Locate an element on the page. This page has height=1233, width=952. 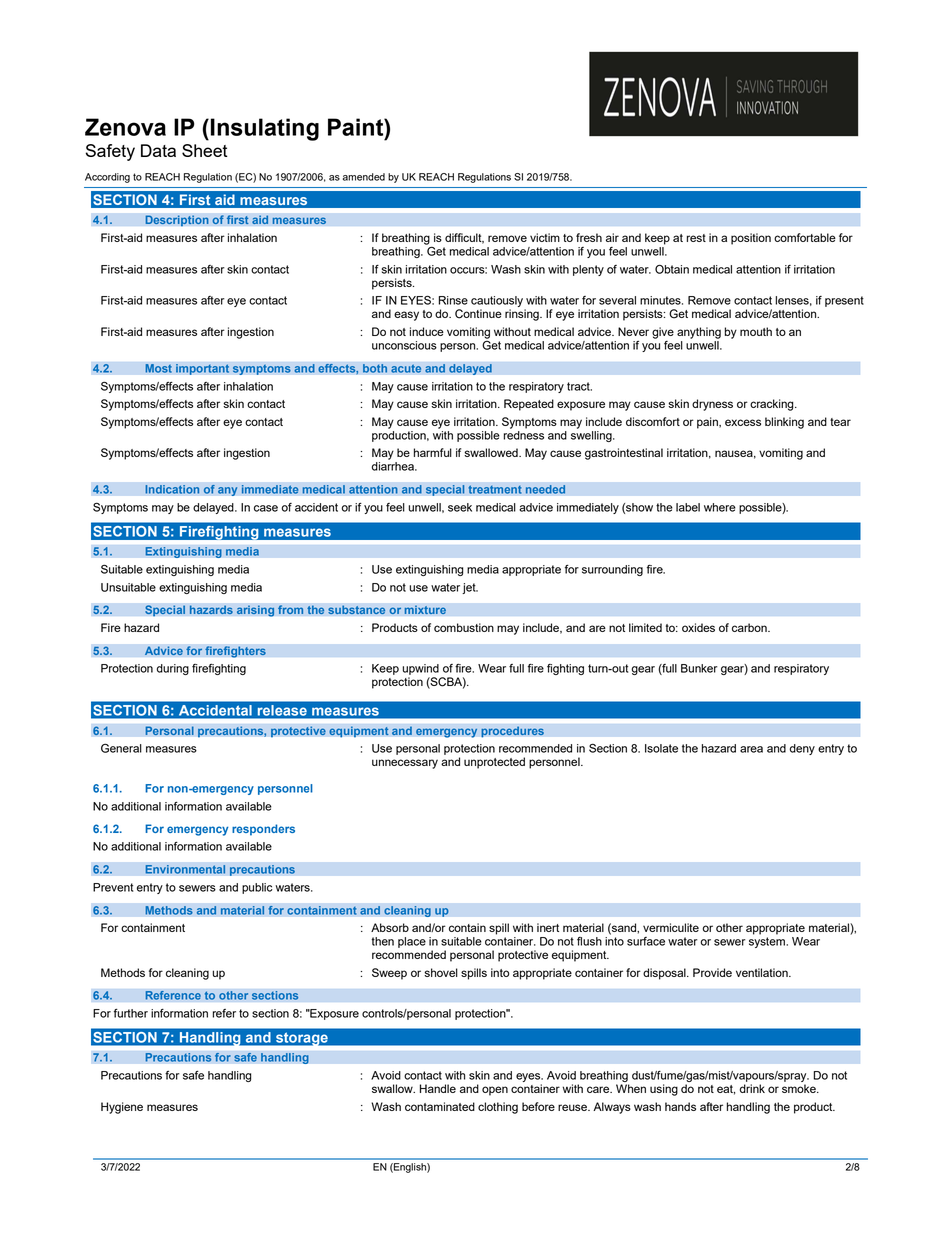
amended is located at coordinates (364, 177).
